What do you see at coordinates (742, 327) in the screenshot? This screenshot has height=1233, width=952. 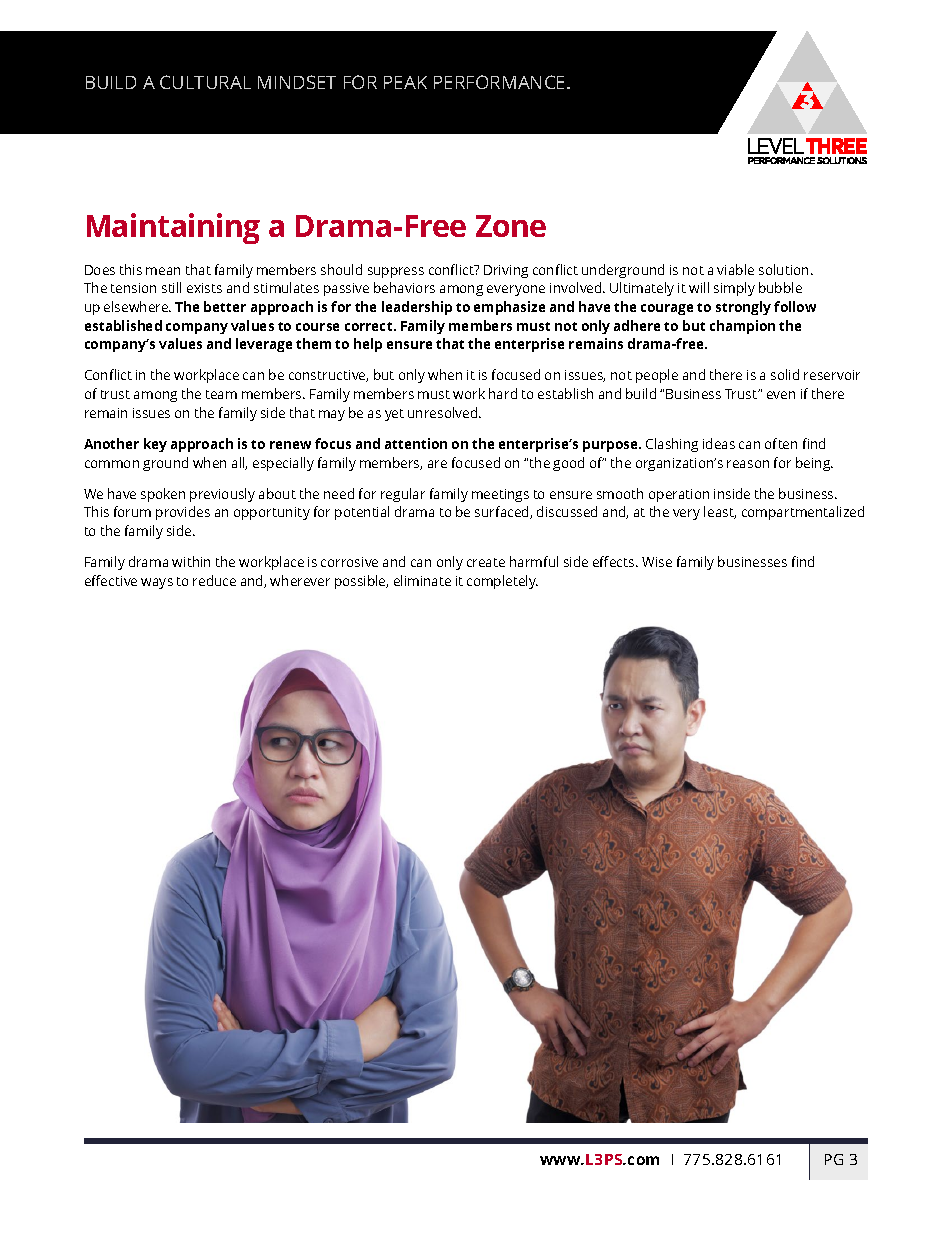 I see `champion` at bounding box center [742, 327].
